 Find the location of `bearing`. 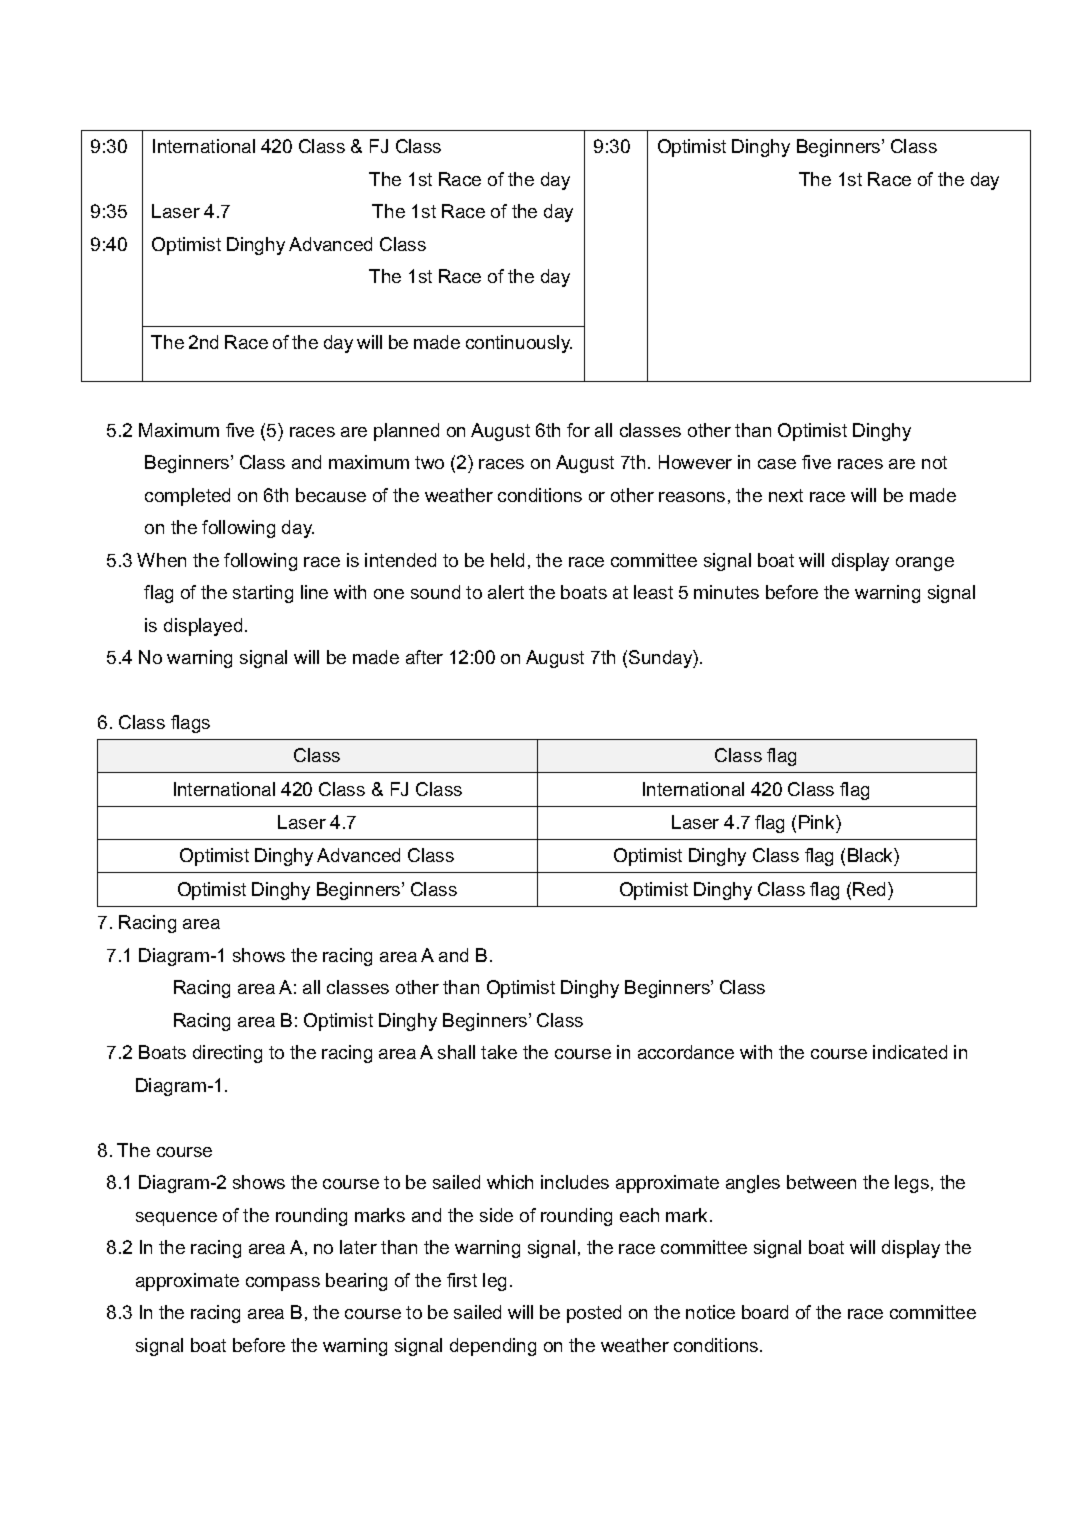

bearing is located at coordinates (356, 1282).
